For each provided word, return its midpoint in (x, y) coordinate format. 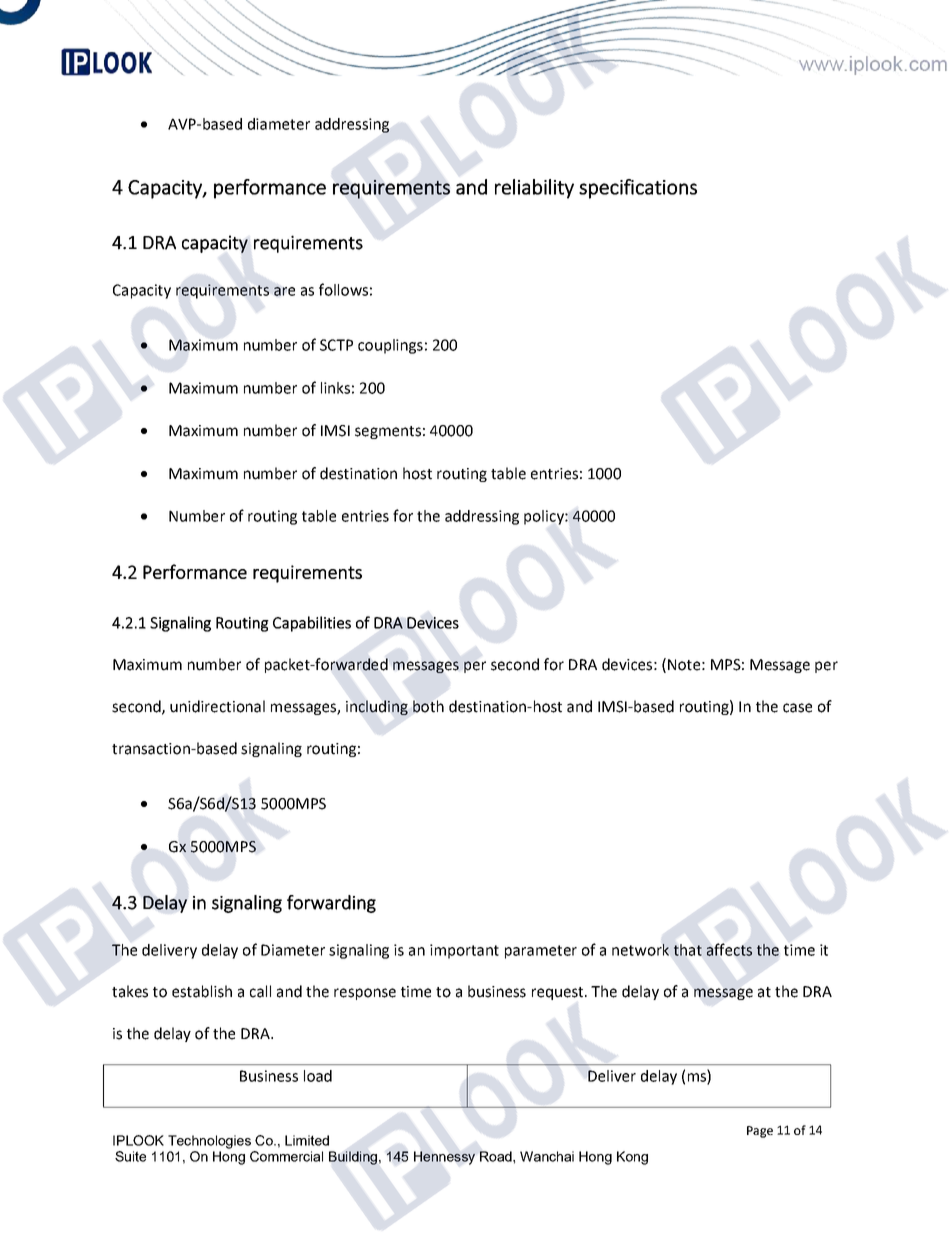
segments (388, 432)
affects (729, 949)
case (797, 708)
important (464, 951)
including (377, 707)
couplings (390, 346)
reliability (534, 189)
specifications (638, 189)
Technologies (209, 1142)
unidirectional (217, 706)
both (428, 706)
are (284, 291)
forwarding (331, 904)
